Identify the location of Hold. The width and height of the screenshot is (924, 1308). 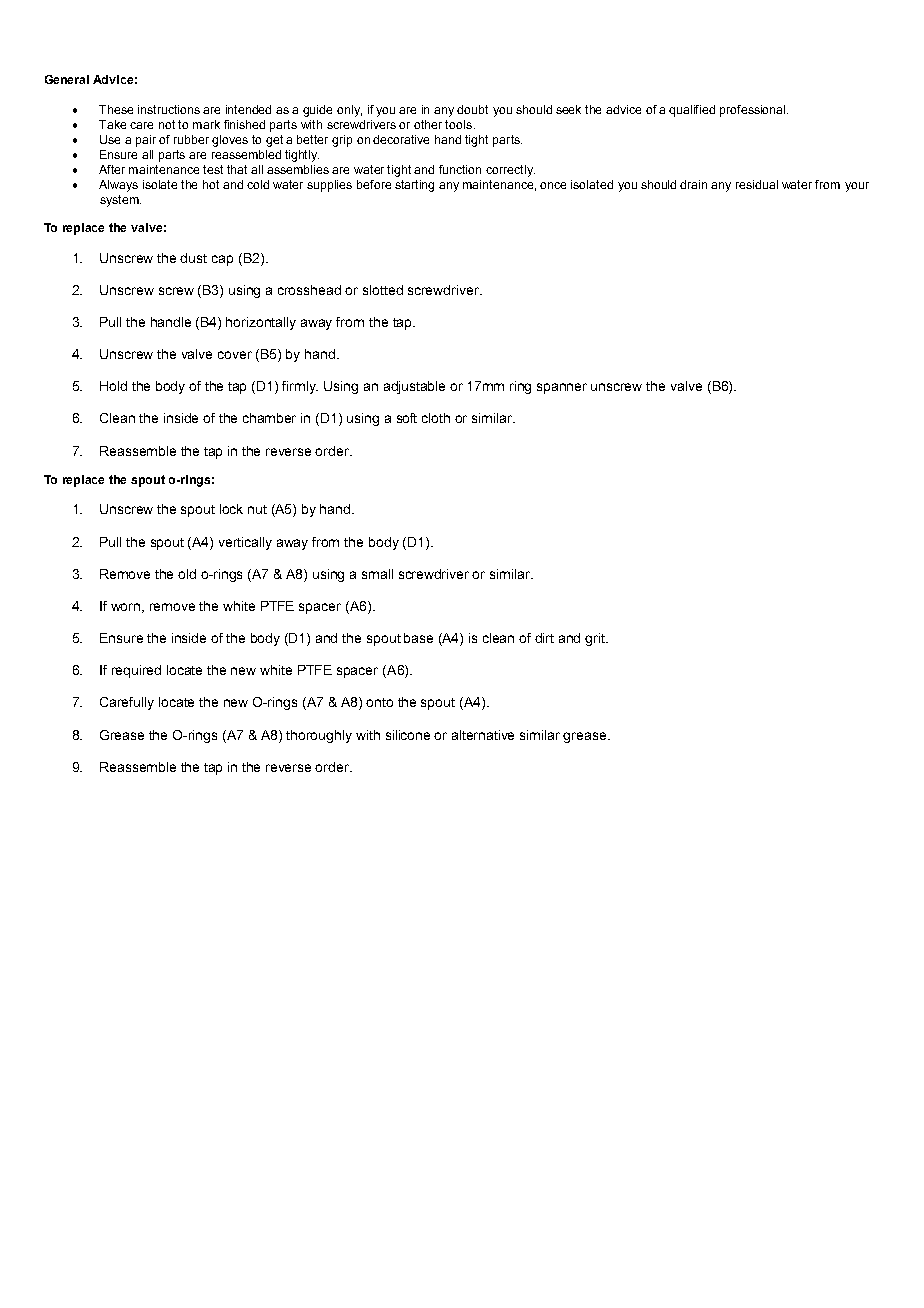
(113, 386).
